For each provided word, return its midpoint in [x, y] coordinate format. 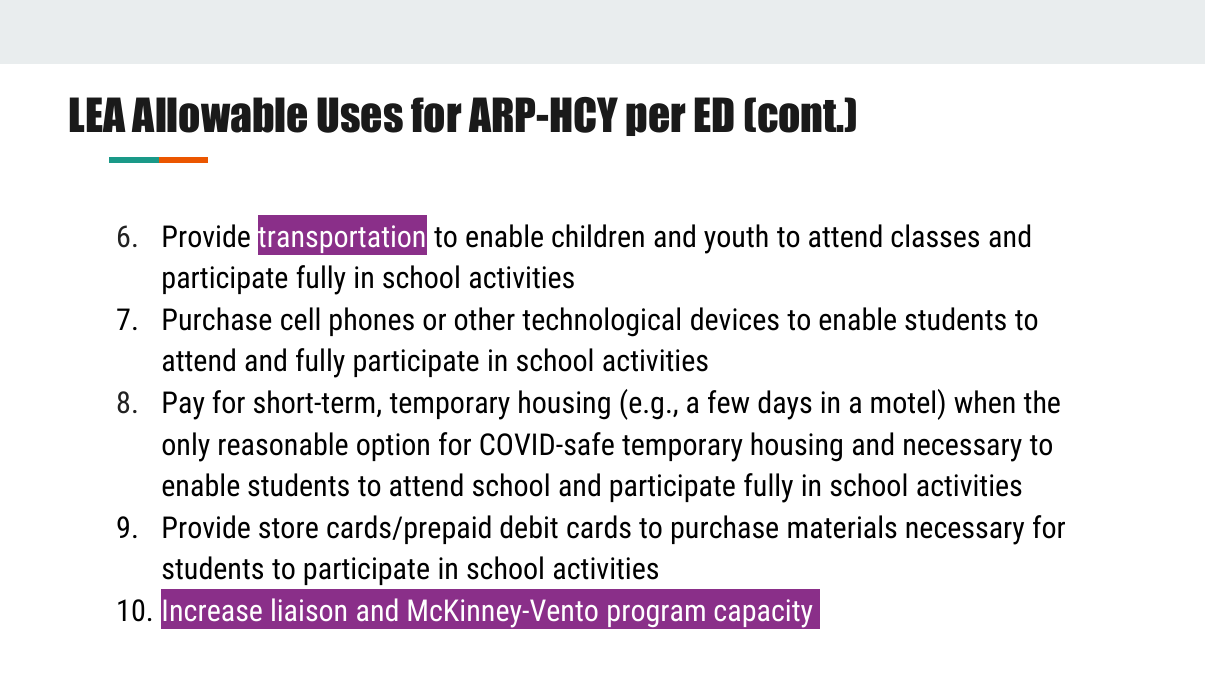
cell [300, 319]
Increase [213, 610]
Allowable [219, 115]
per [656, 119]
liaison [309, 609]
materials [842, 527]
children [598, 236]
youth [736, 239]
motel [903, 402]
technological [601, 322]
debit [529, 527]
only [186, 447]
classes [935, 236]
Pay [184, 405]
